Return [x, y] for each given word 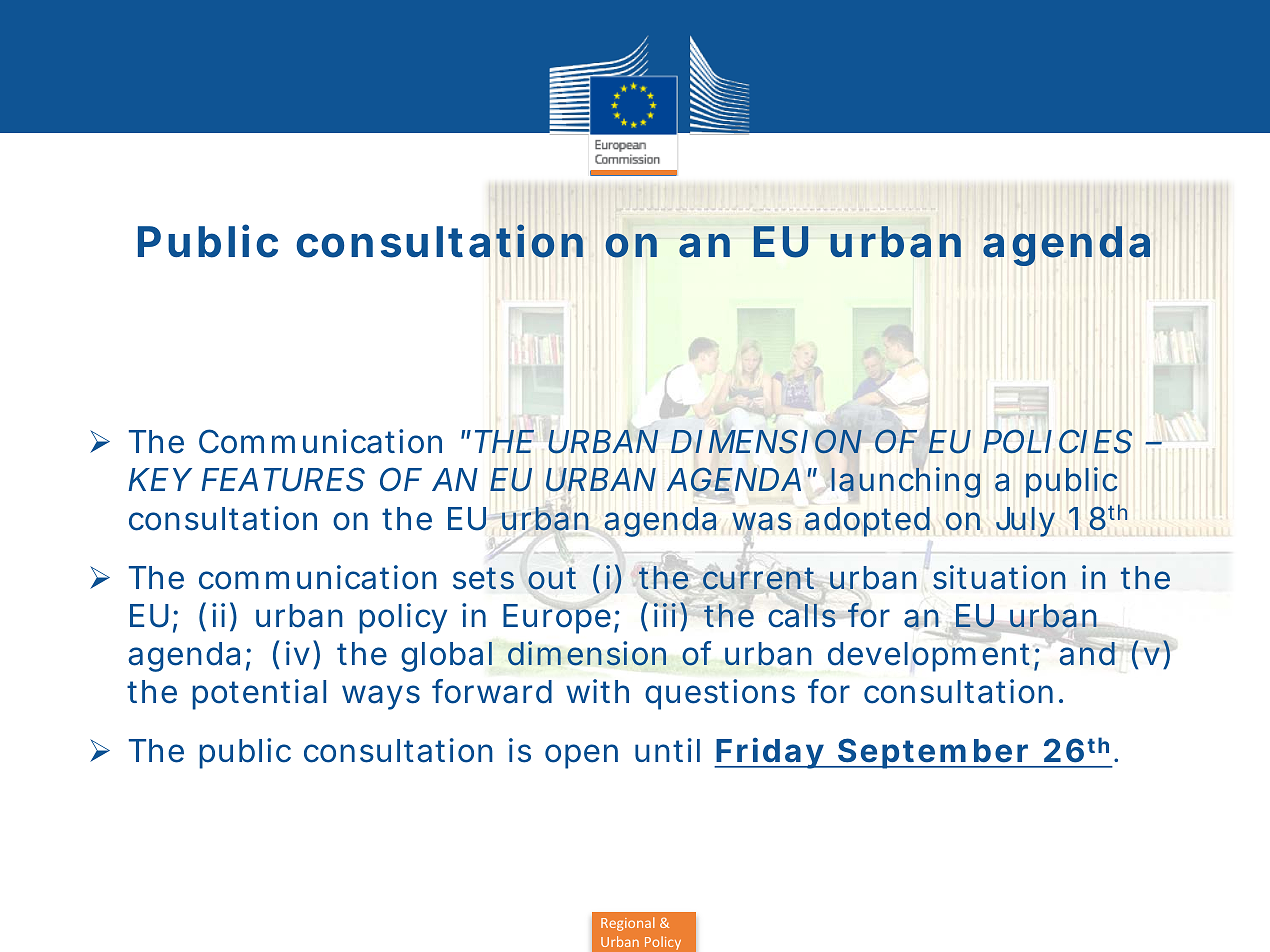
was [761, 521]
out [552, 578]
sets [483, 578]
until [667, 750]
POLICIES [1057, 441]
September [935, 753]
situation [999, 577]
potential [259, 694]
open [581, 756]
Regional [628, 924]
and [1087, 654]
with [597, 691]
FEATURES [283, 479]
